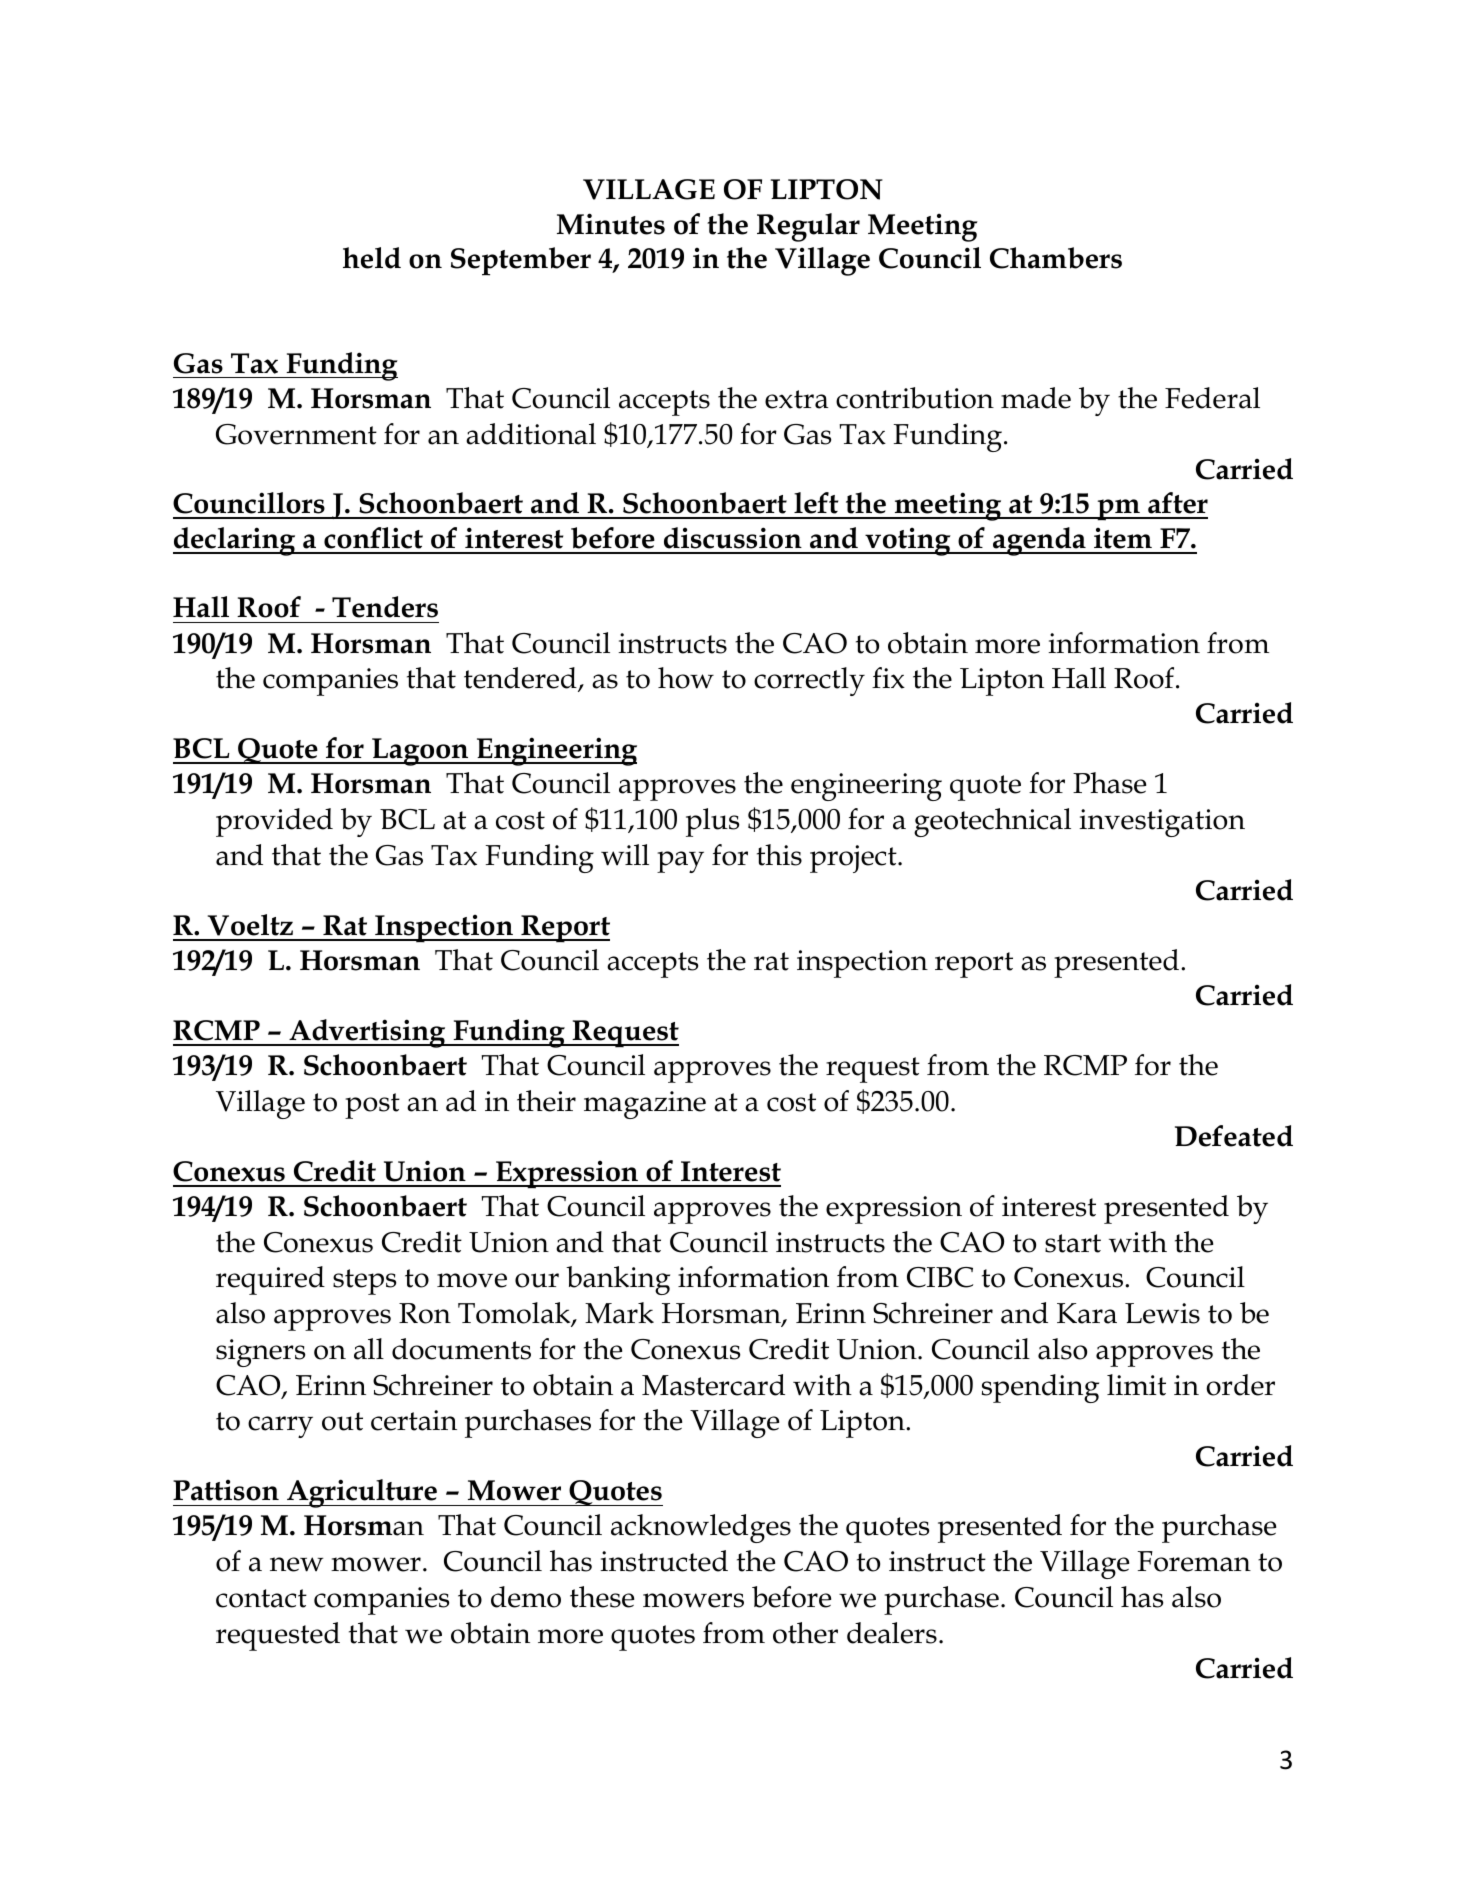 The image size is (1466, 1898). Describe the element at coordinates (296, 1564) in the screenshot. I see `new` at that location.
